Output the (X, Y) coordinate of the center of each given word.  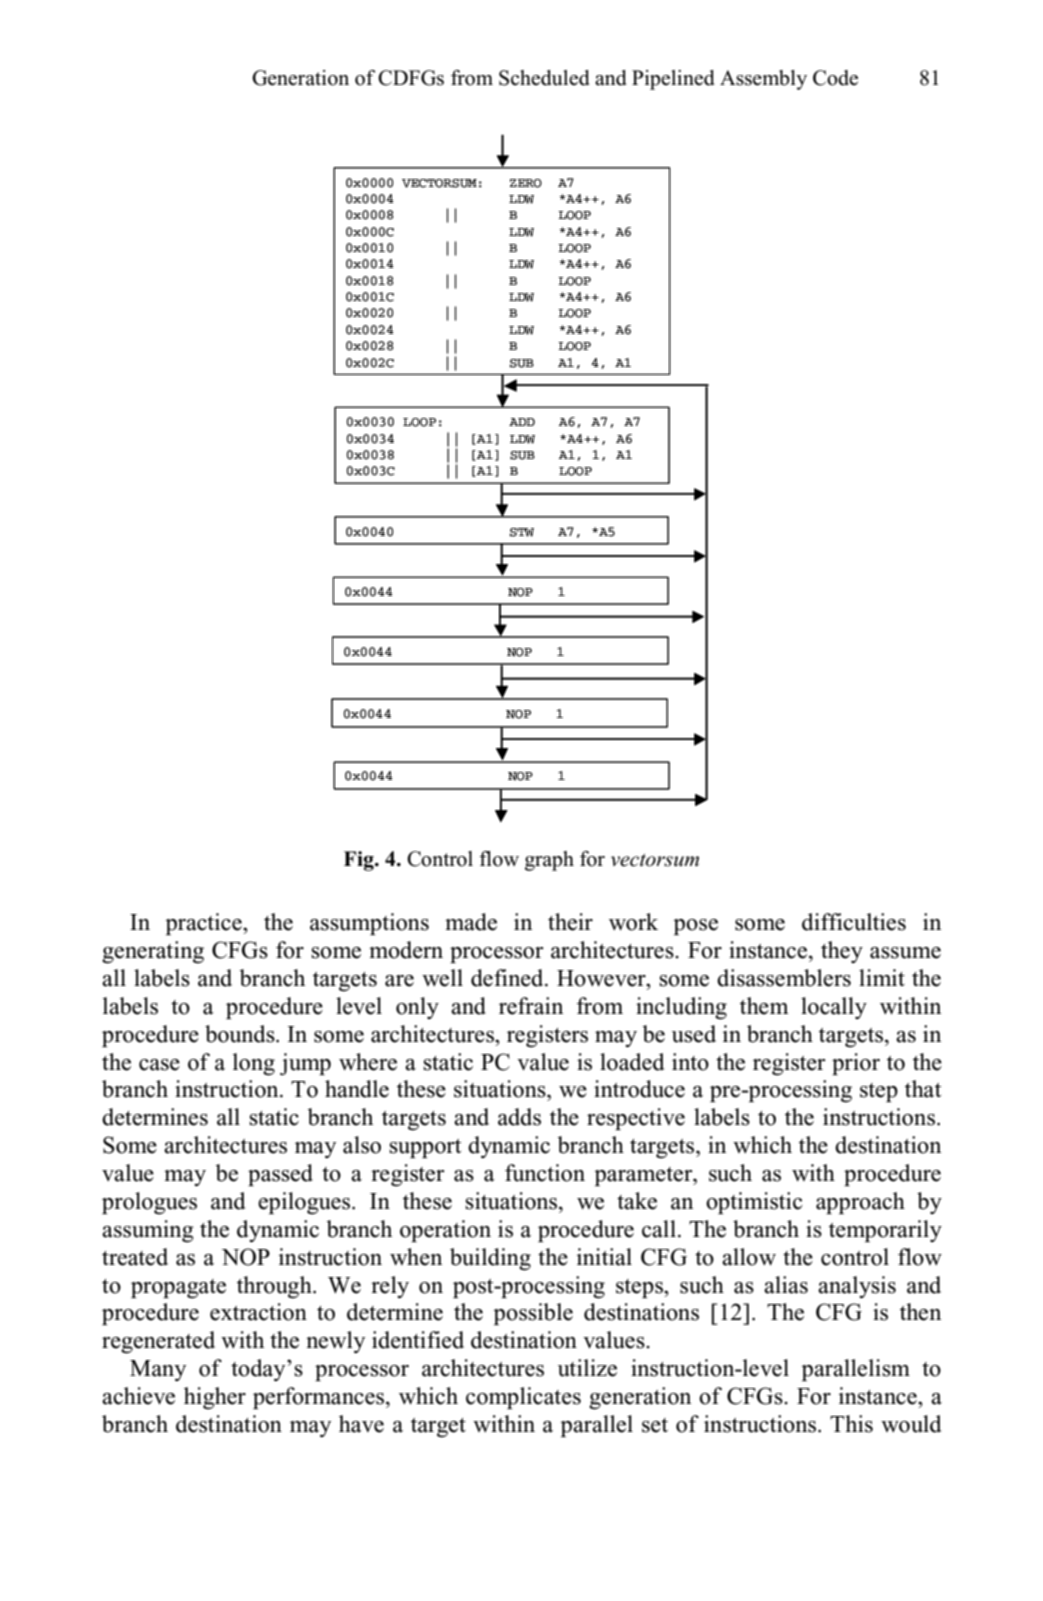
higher (215, 1398)
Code (835, 78)
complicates (523, 1398)
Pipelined (673, 80)
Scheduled (544, 78)
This (851, 1424)
